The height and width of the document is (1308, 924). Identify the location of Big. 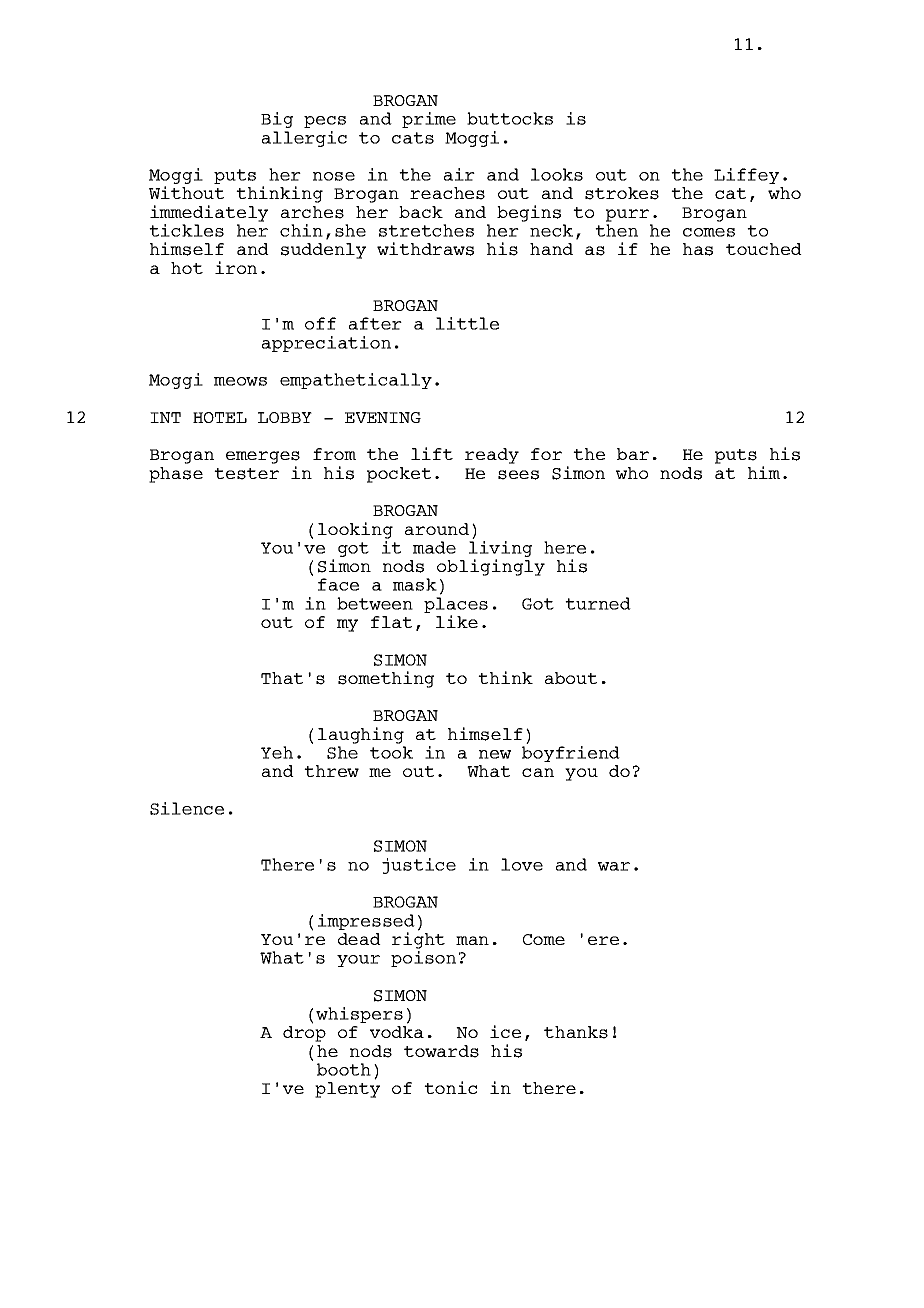
(277, 120).
